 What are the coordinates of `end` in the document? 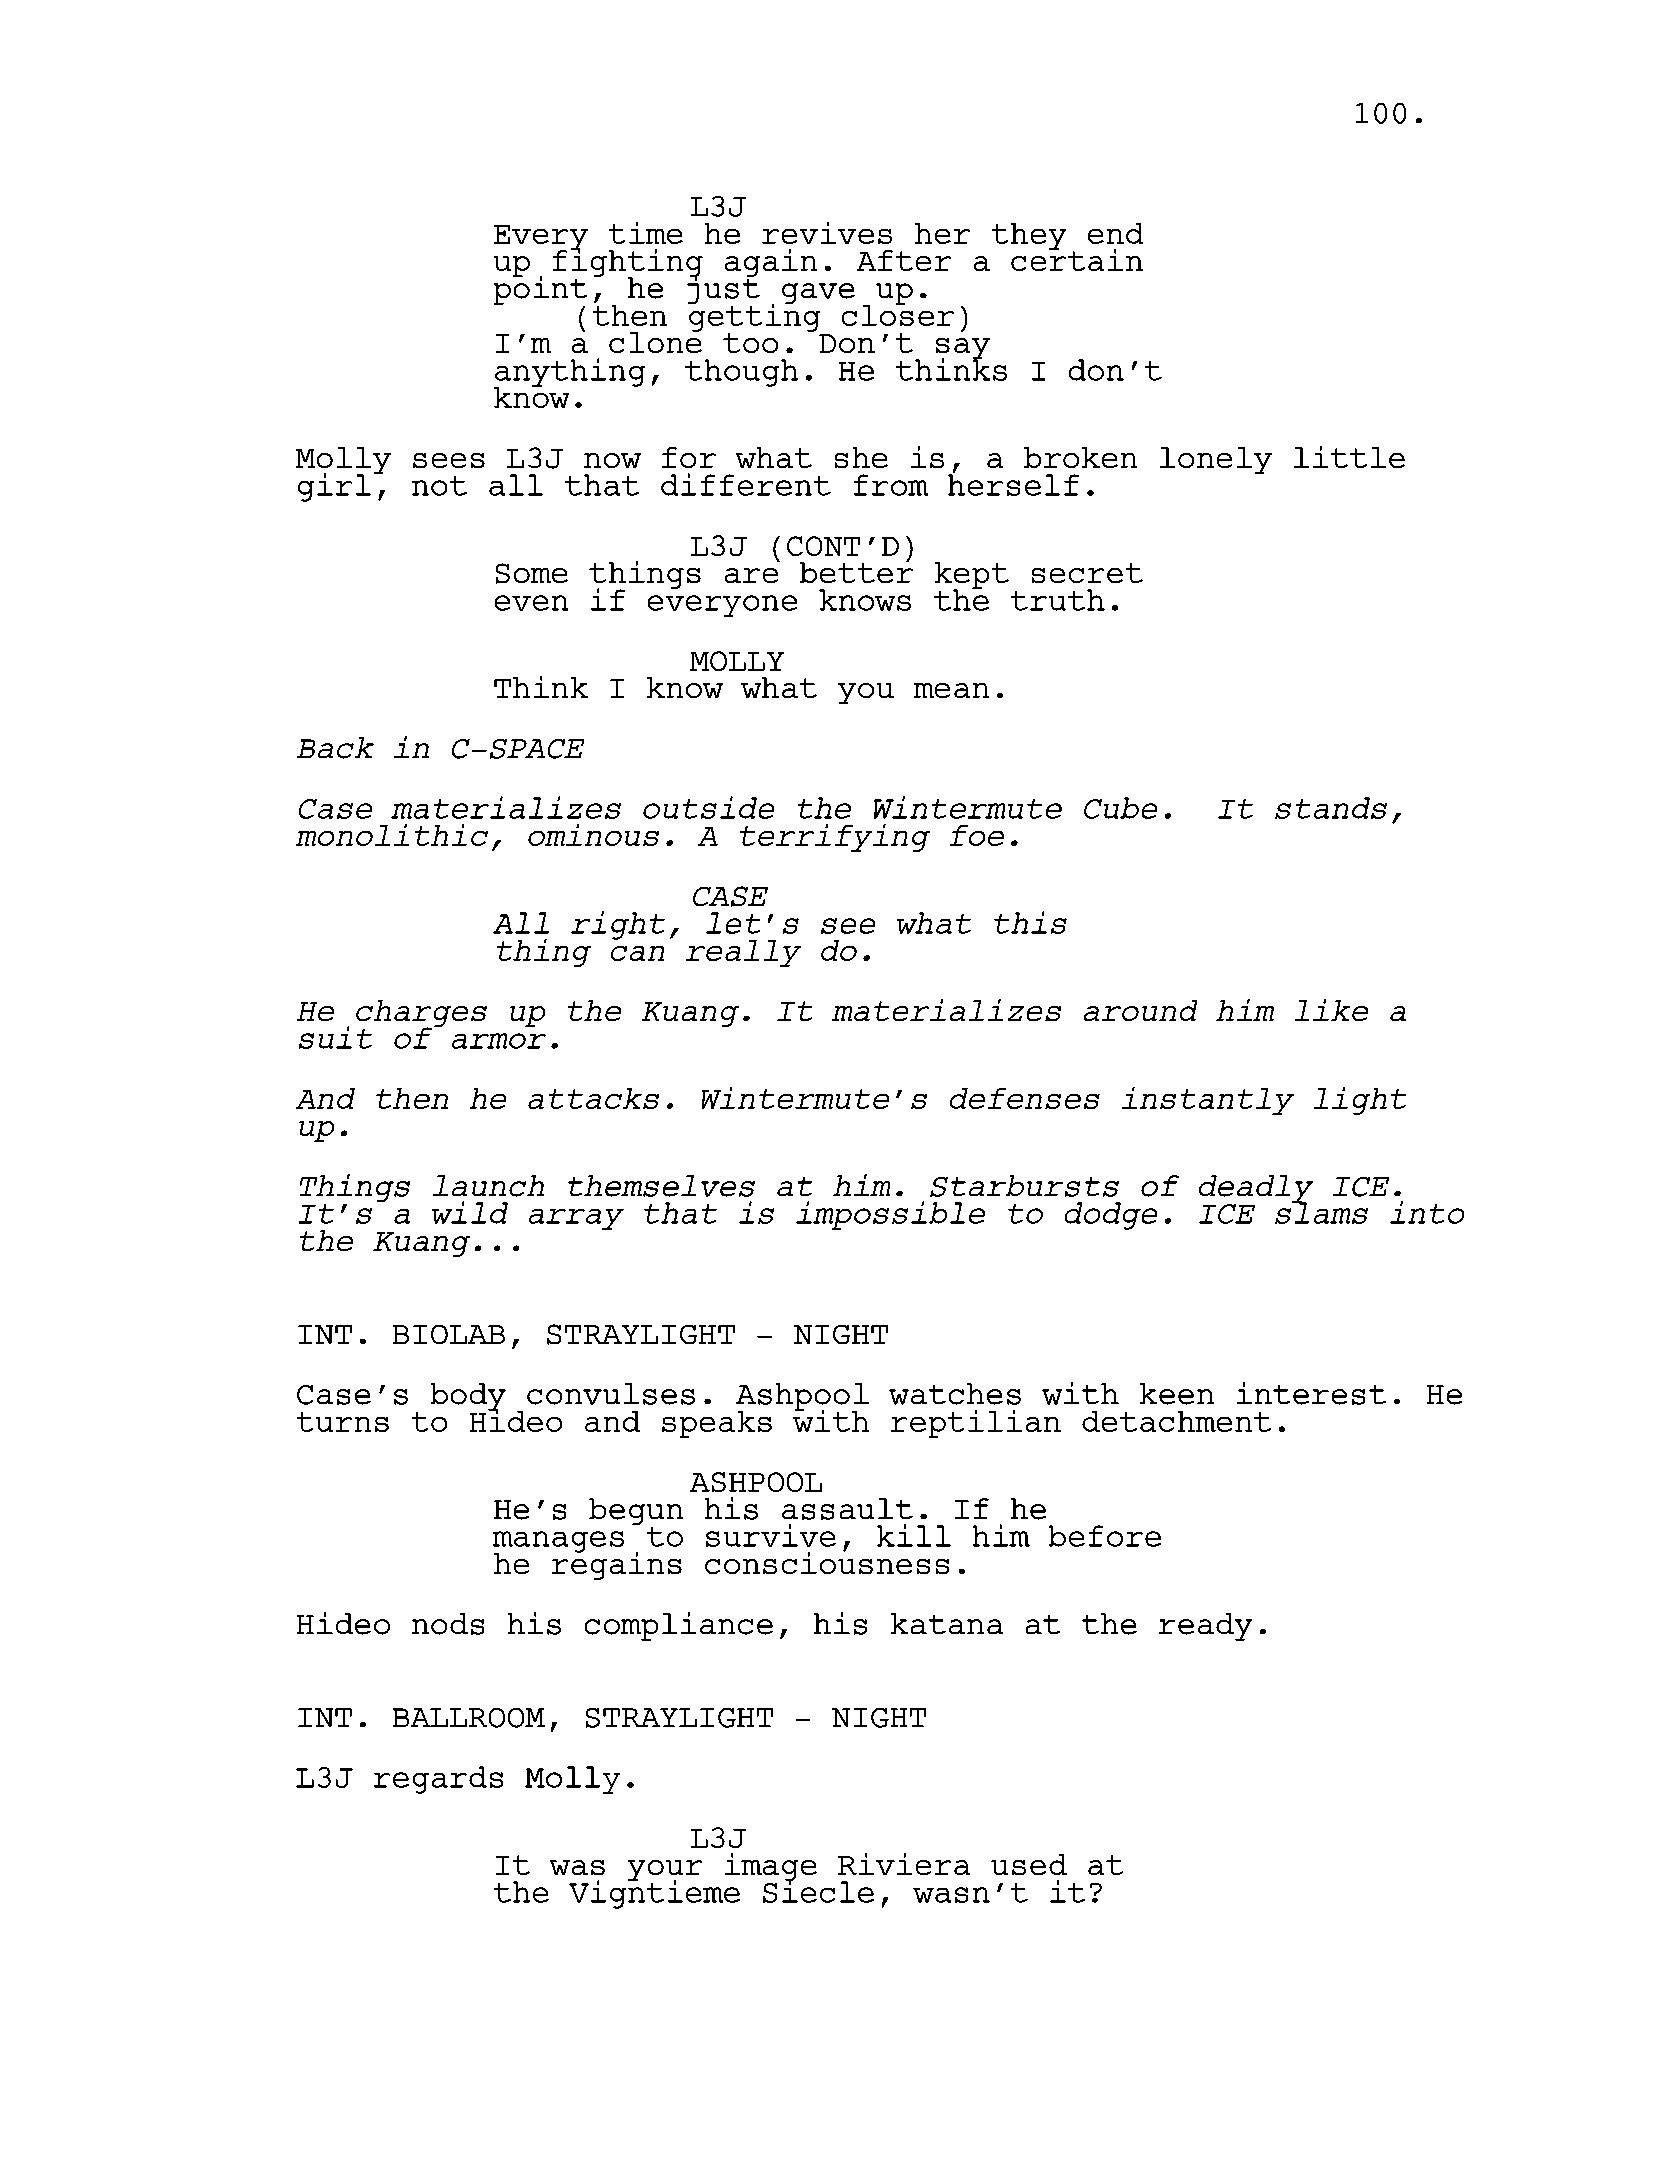 It's located at (1115, 233).
